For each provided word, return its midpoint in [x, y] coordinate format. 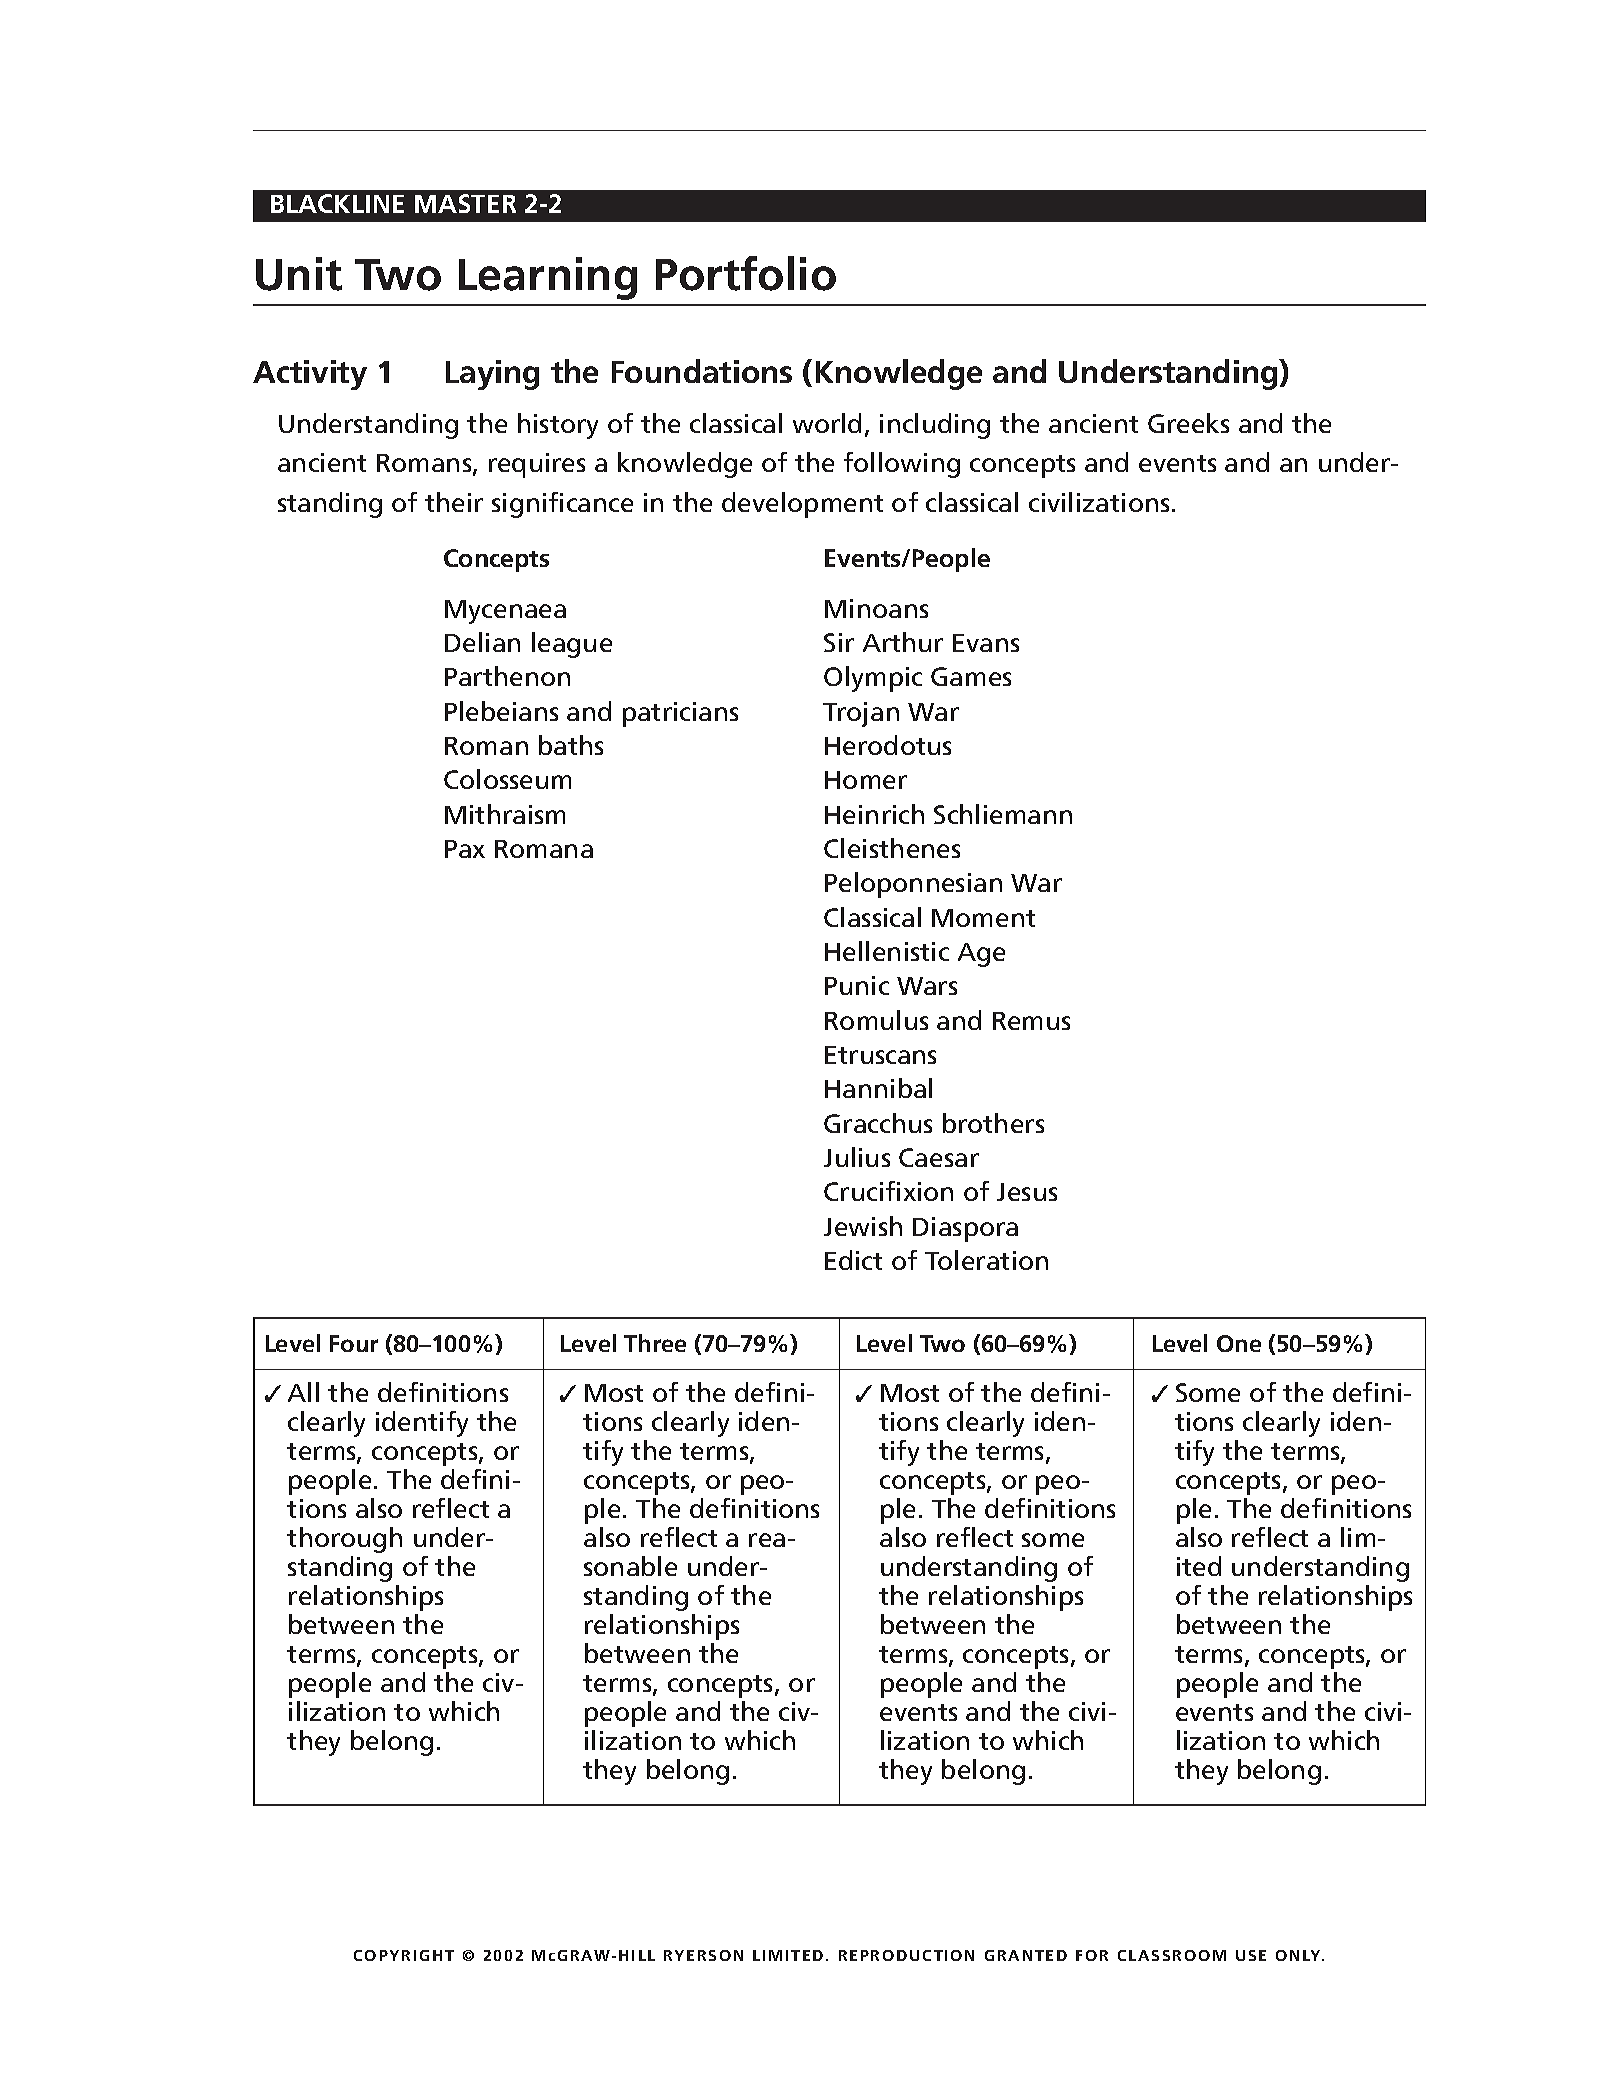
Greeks [1188, 423]
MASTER [465, 203]
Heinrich [874, 814]
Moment [983, 918]
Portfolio [746, 273]
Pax [465, 849]
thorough [344, 1540]
